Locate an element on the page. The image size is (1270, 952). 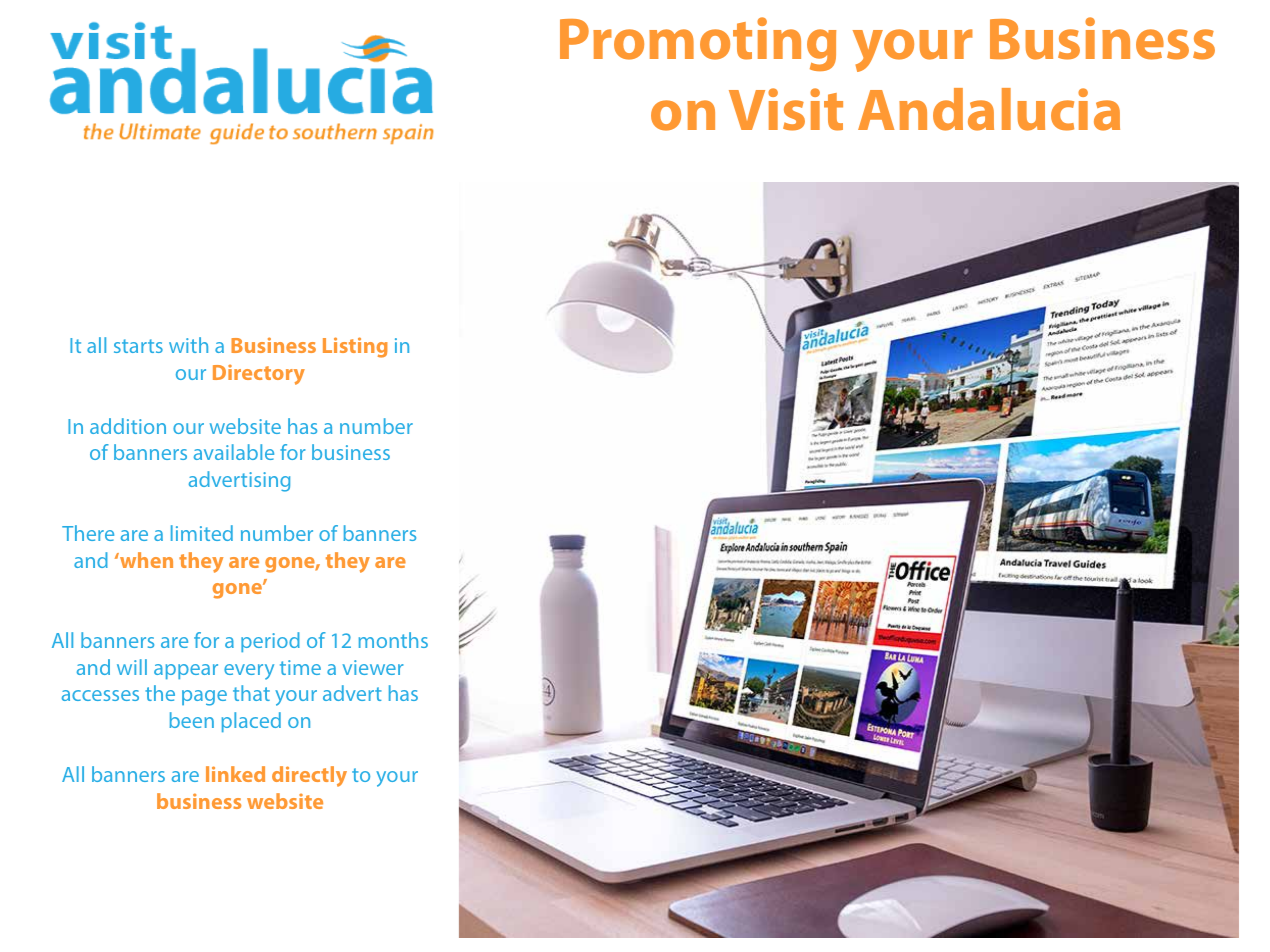
starts is located at coordinates (138, 346).
